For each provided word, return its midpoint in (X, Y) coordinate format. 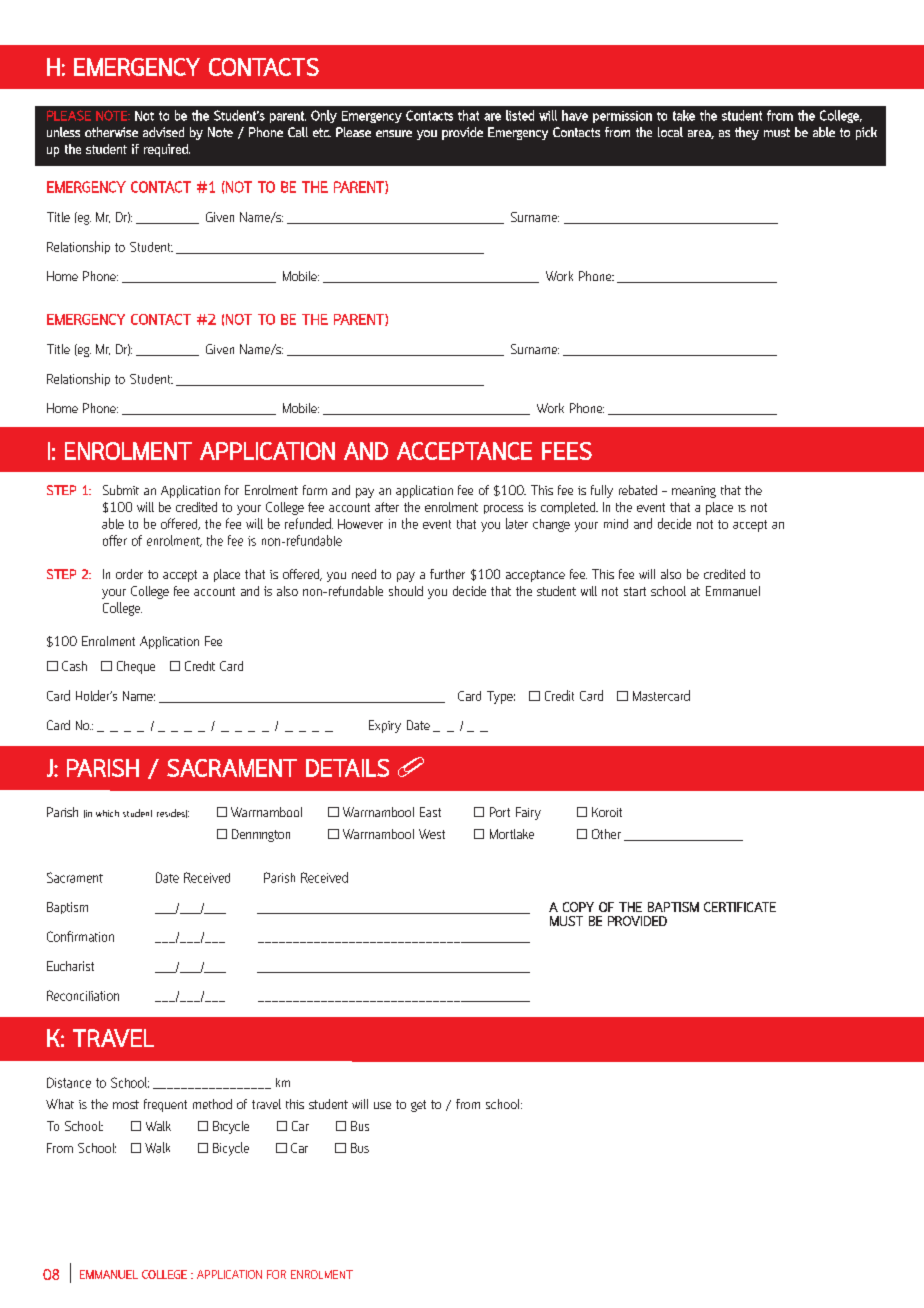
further (447, 574)
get (418, 1106)
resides (172, 813)
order (129, 574)
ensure (394, 133)
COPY (578, 907)
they (747, 133)
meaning (694, 492)
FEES (567, 451)
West (432, 834)
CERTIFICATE (740, 907)
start (635, 591)
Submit (121, 490)
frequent (165, 1105)
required (167, 150)
